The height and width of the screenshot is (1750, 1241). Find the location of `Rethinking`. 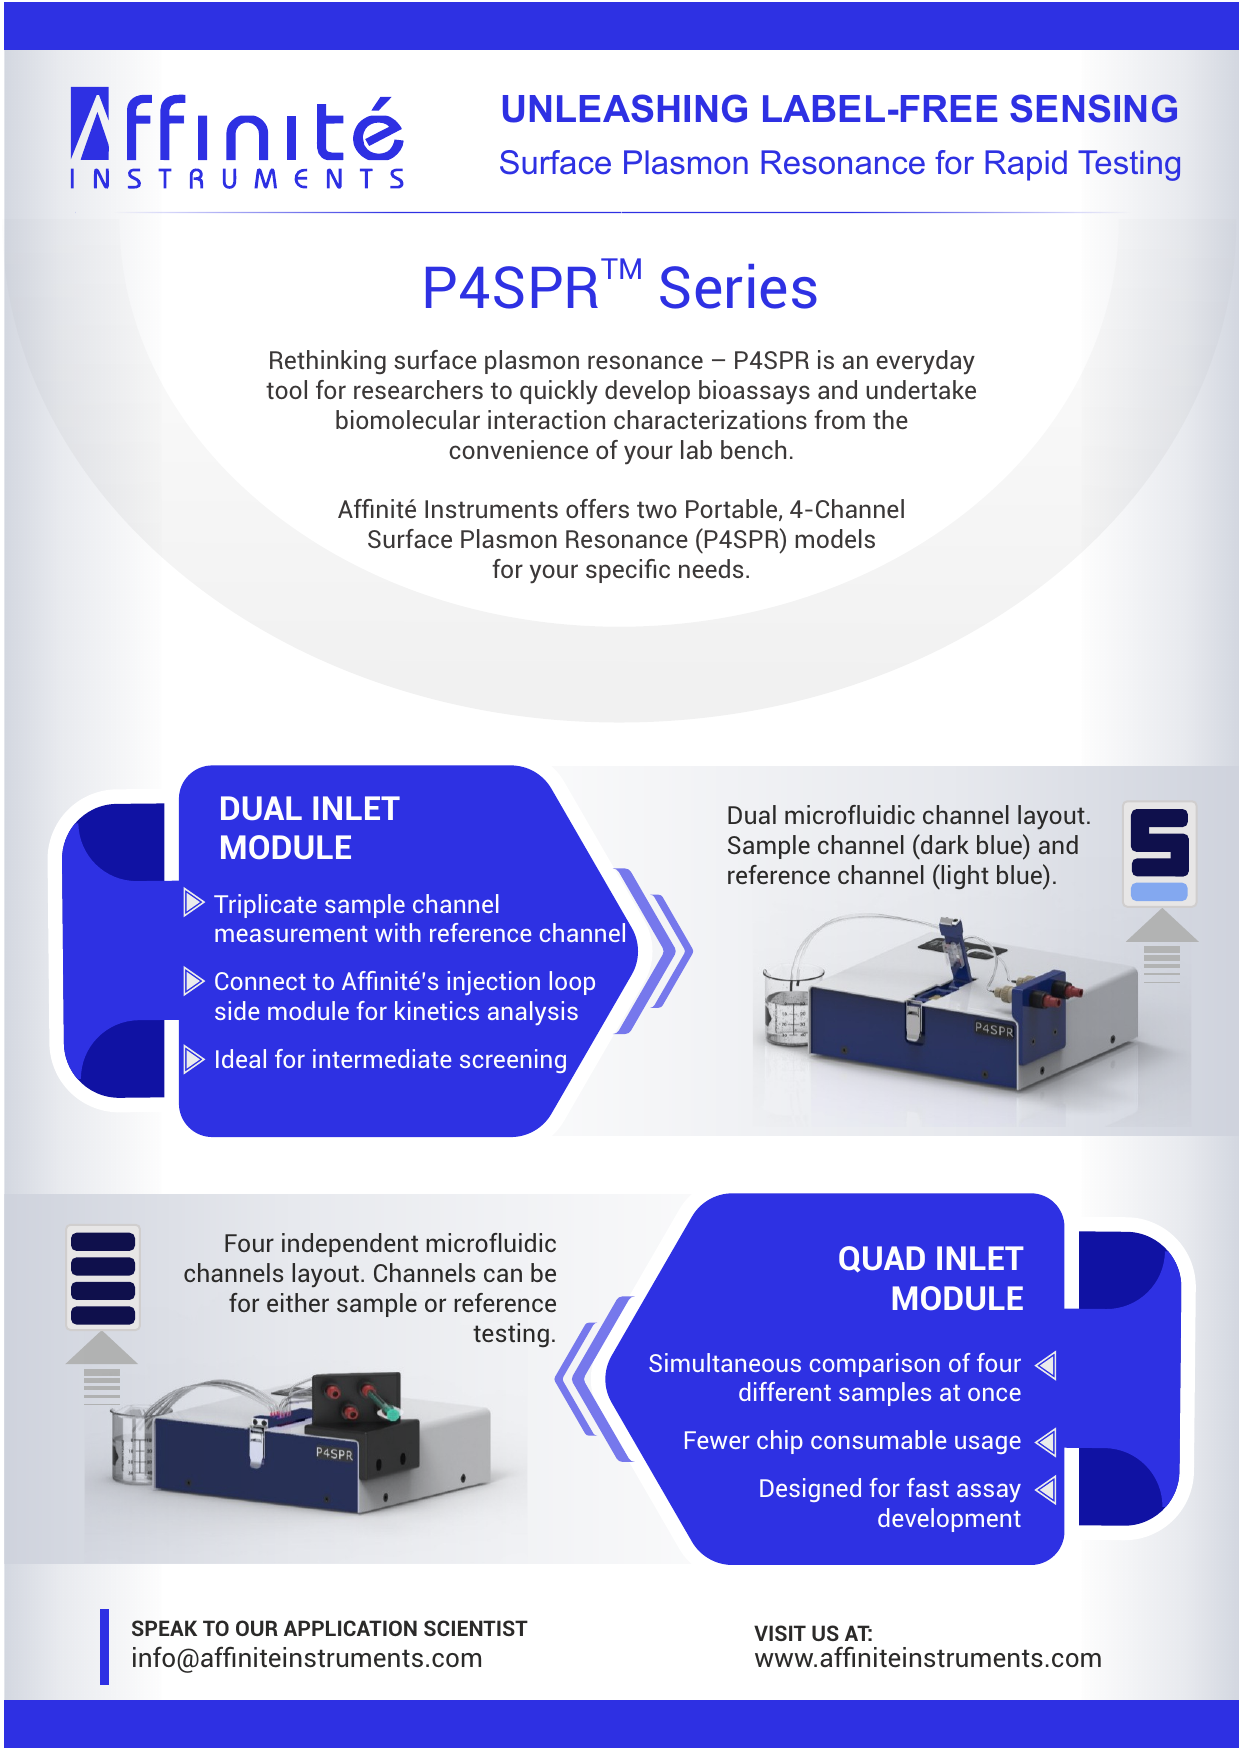

Rethinking is located at coordinates (328, 362).
